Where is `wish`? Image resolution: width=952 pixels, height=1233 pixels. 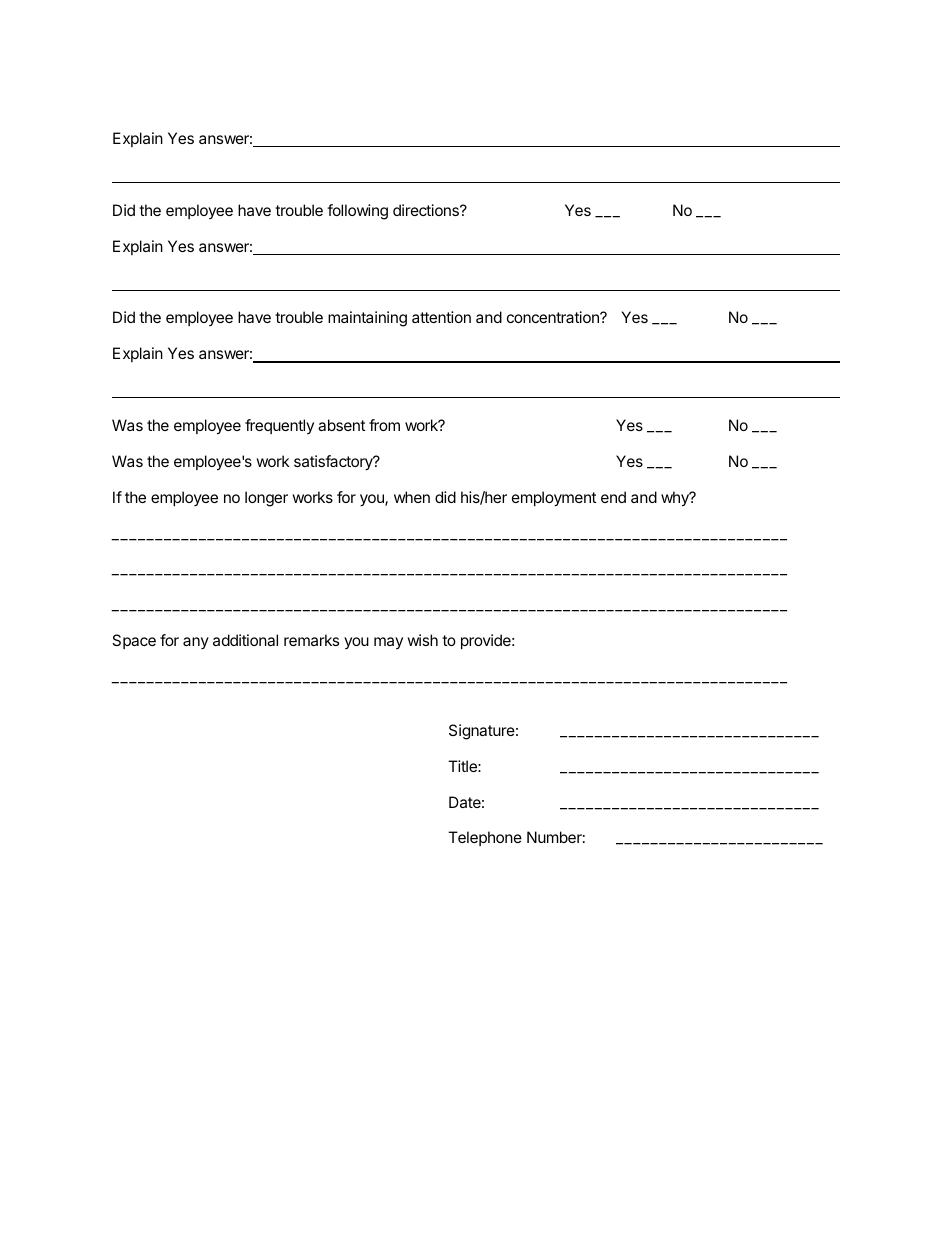 wish is located at coordinates (422, 640).
